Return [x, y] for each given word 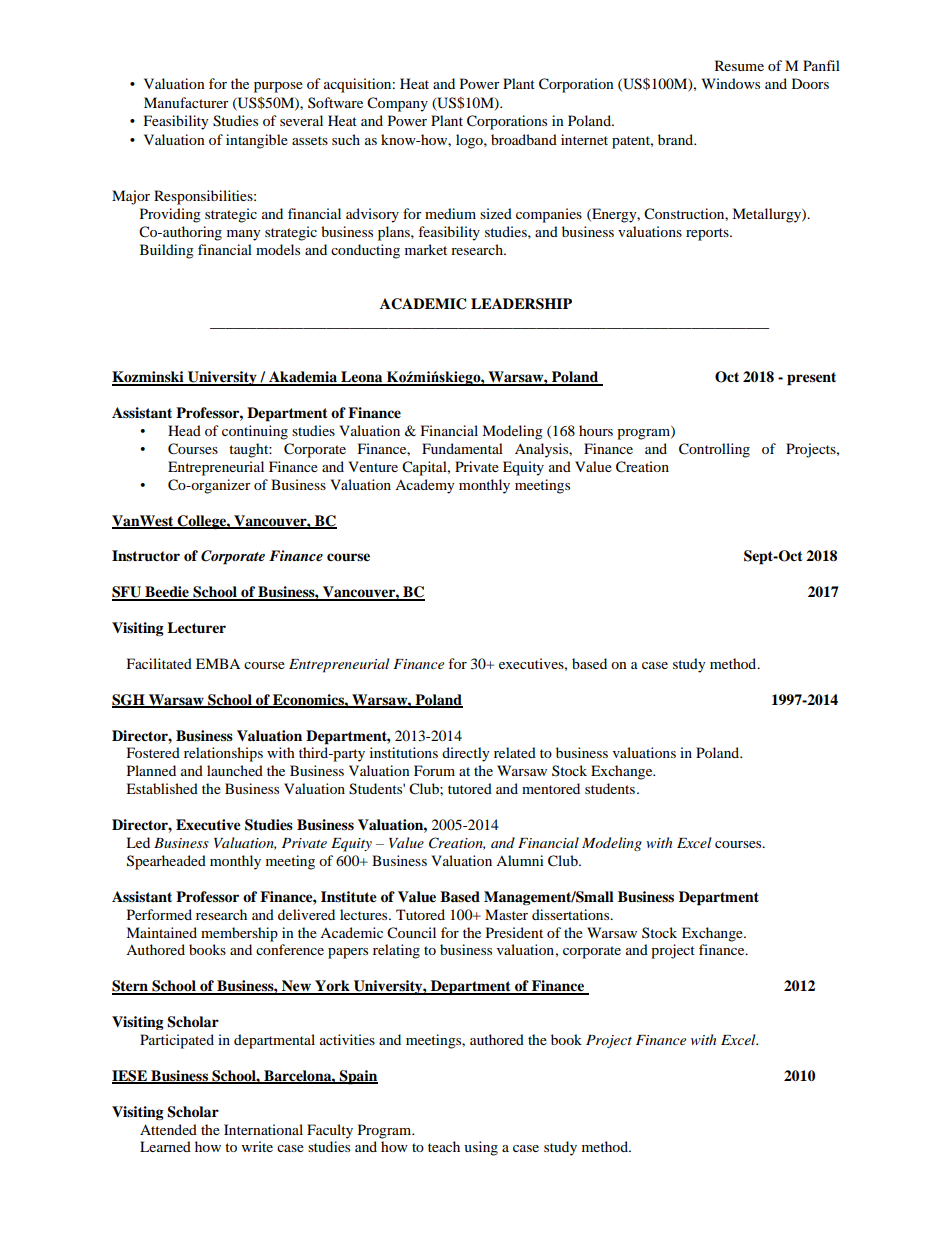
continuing [255, 432]
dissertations [572, 914]
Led [138, 842]
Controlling [714, 450]
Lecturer [196, 628]
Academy [425, 486]
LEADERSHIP [521, 304]
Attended [168, 1129]
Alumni [520, 860]
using [481, 1148]
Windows [731, 83]
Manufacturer [186, 102]
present [811, 379]
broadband [524, 139]
